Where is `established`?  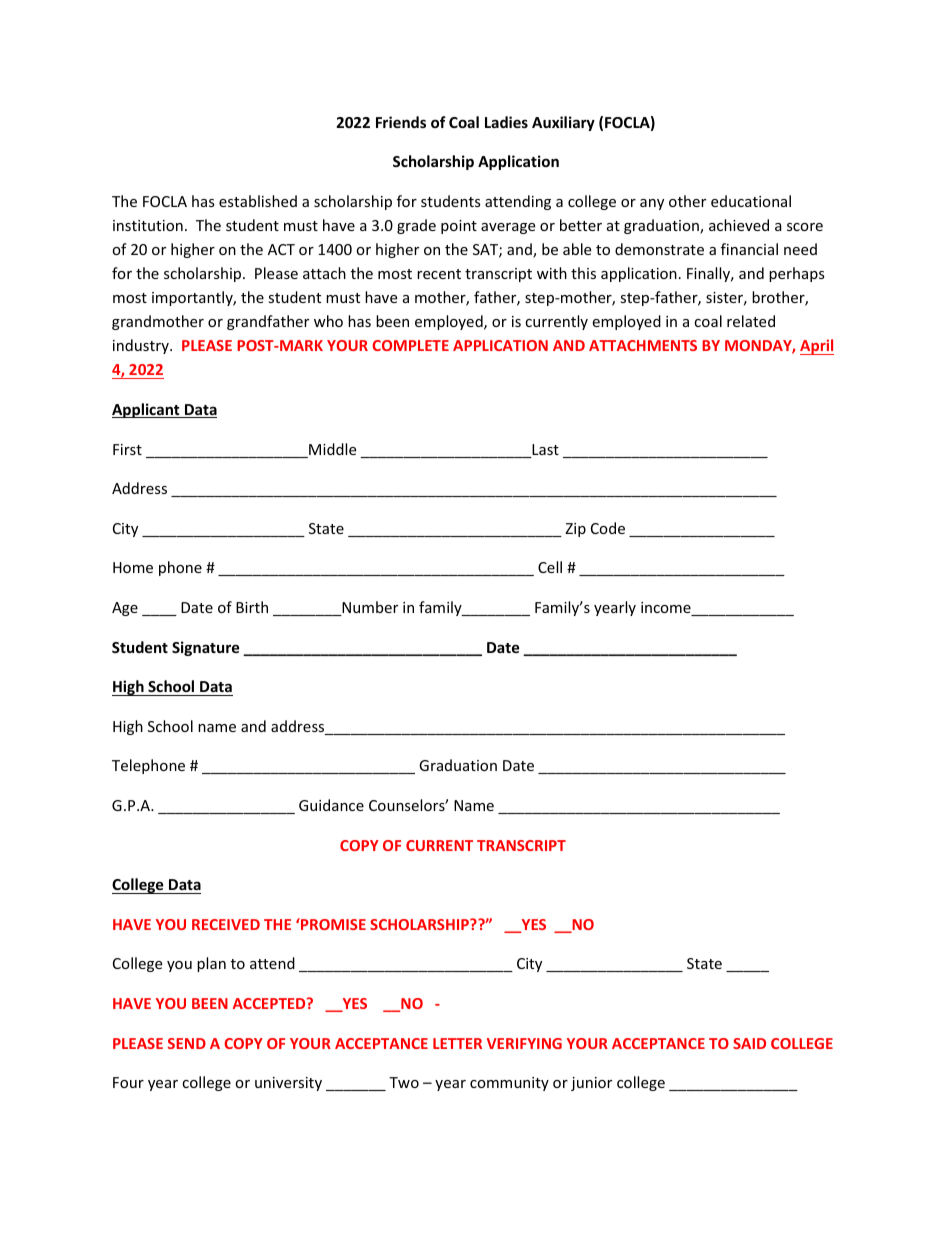
established is located at coordinates (258, 201).
